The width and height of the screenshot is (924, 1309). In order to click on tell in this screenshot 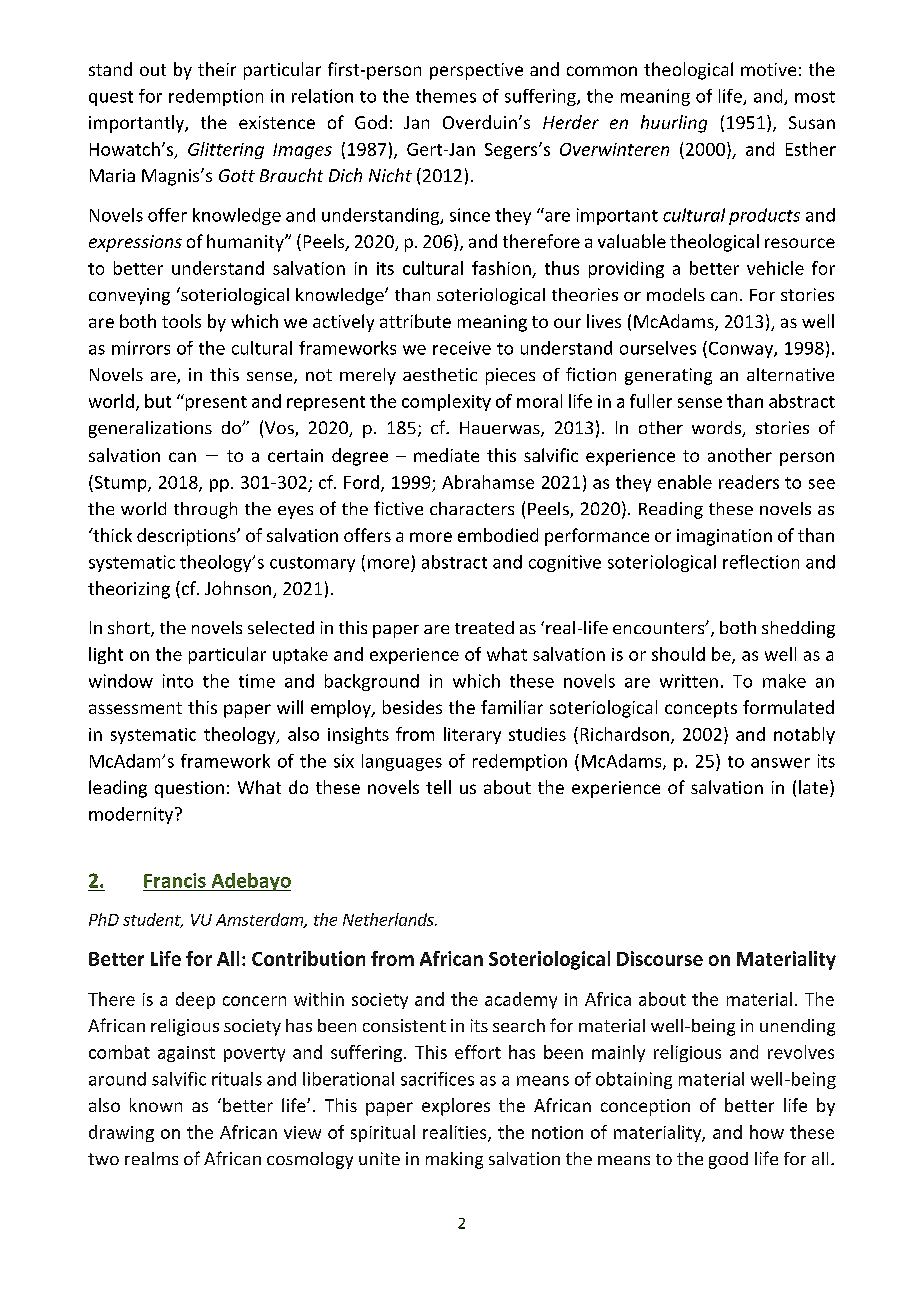, I will do `click(438, 787)`.
